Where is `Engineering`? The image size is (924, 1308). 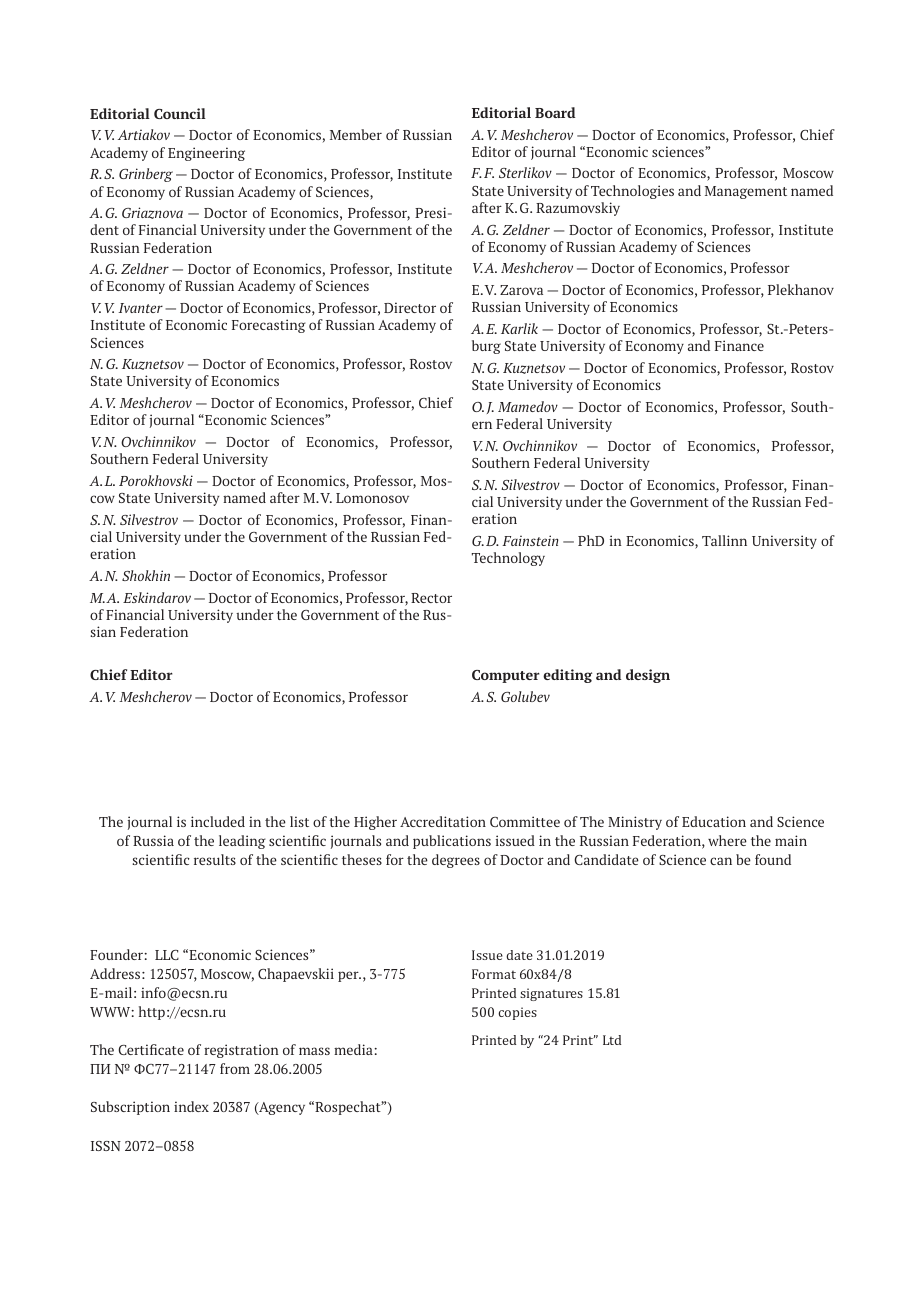 Engineering is located at coordinates (206, 154).
